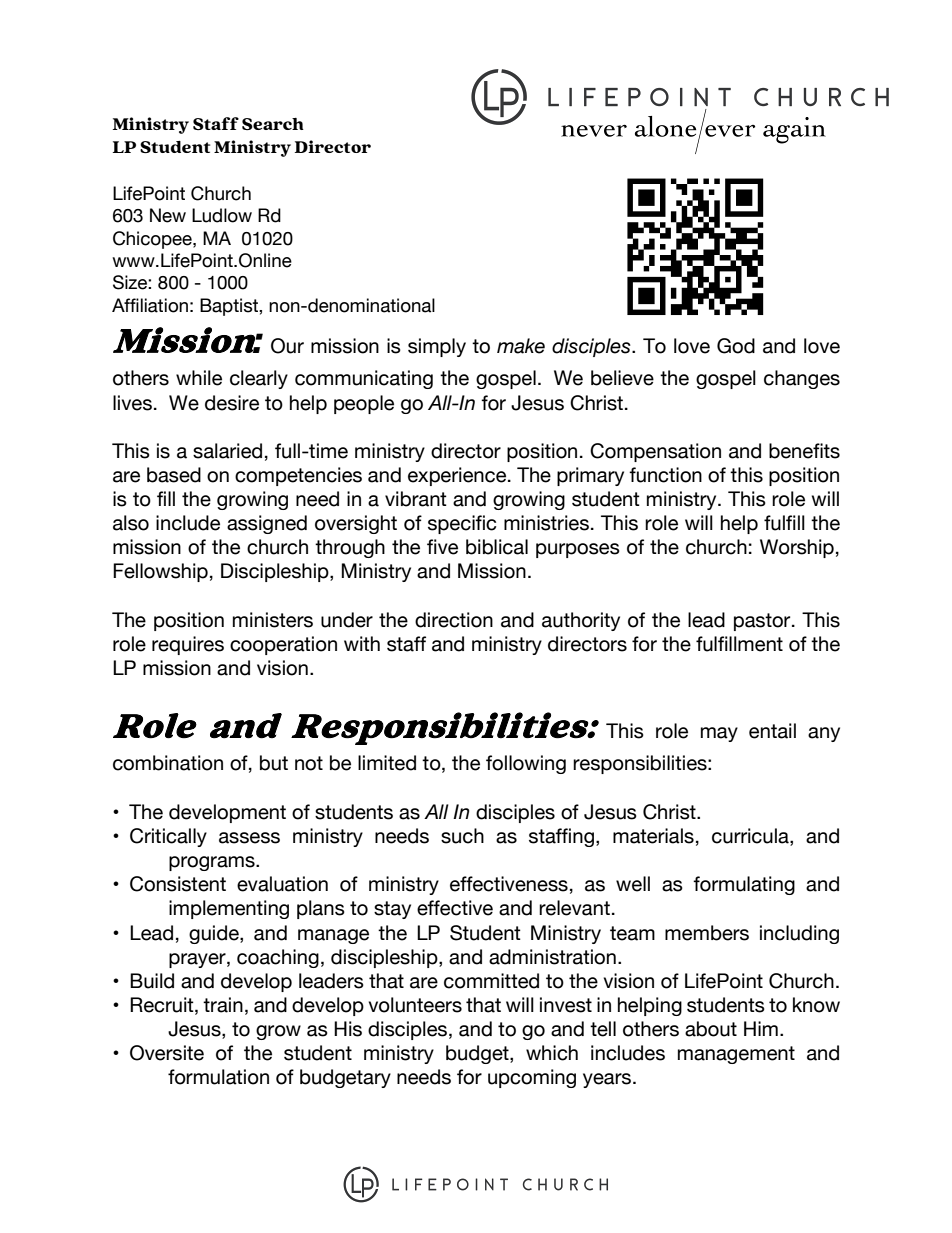  I want to click on changes, so click(802, 379).
